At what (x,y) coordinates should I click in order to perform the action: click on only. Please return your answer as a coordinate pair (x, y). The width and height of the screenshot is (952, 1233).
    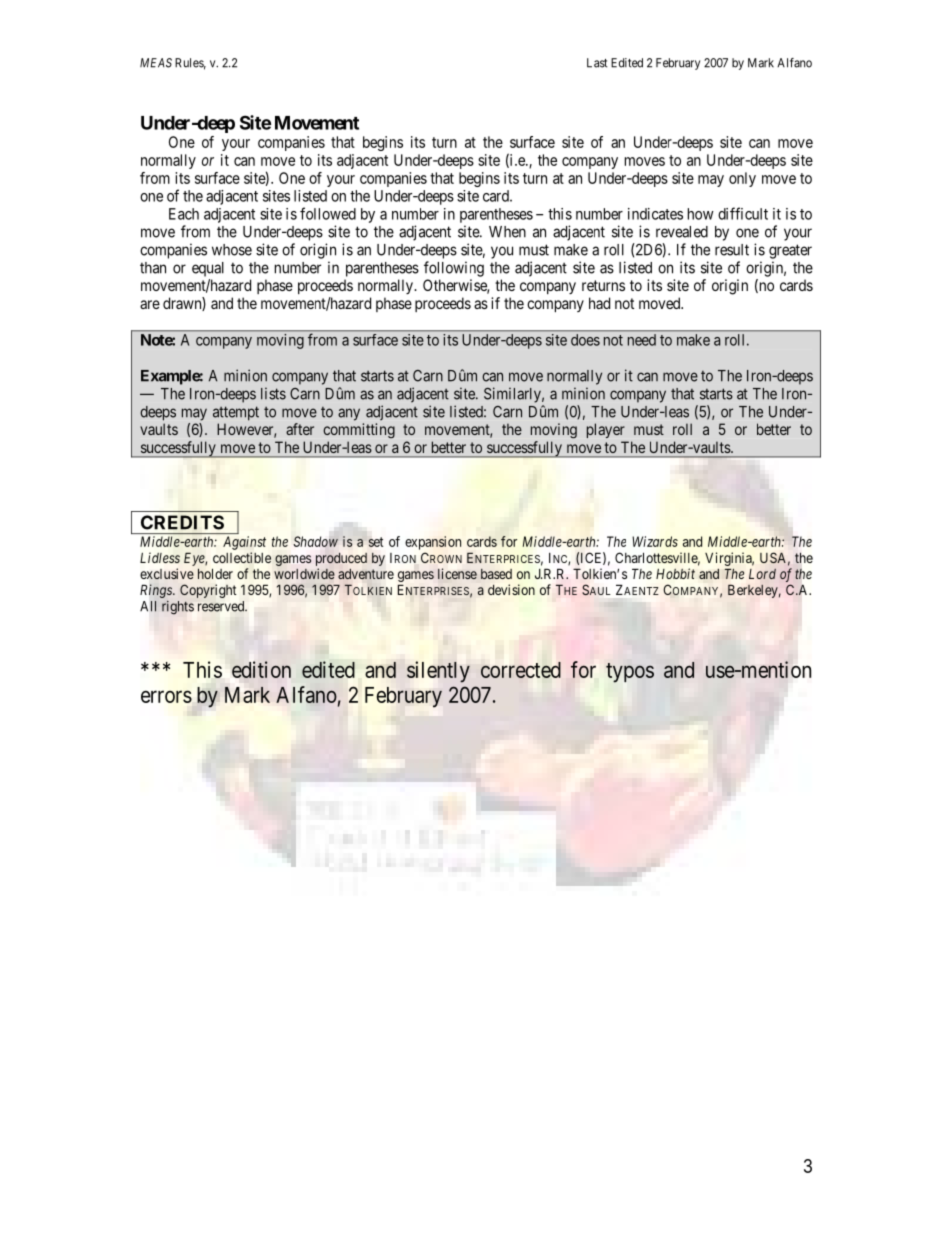
    Looking at the image, I should click on (742, 179).
